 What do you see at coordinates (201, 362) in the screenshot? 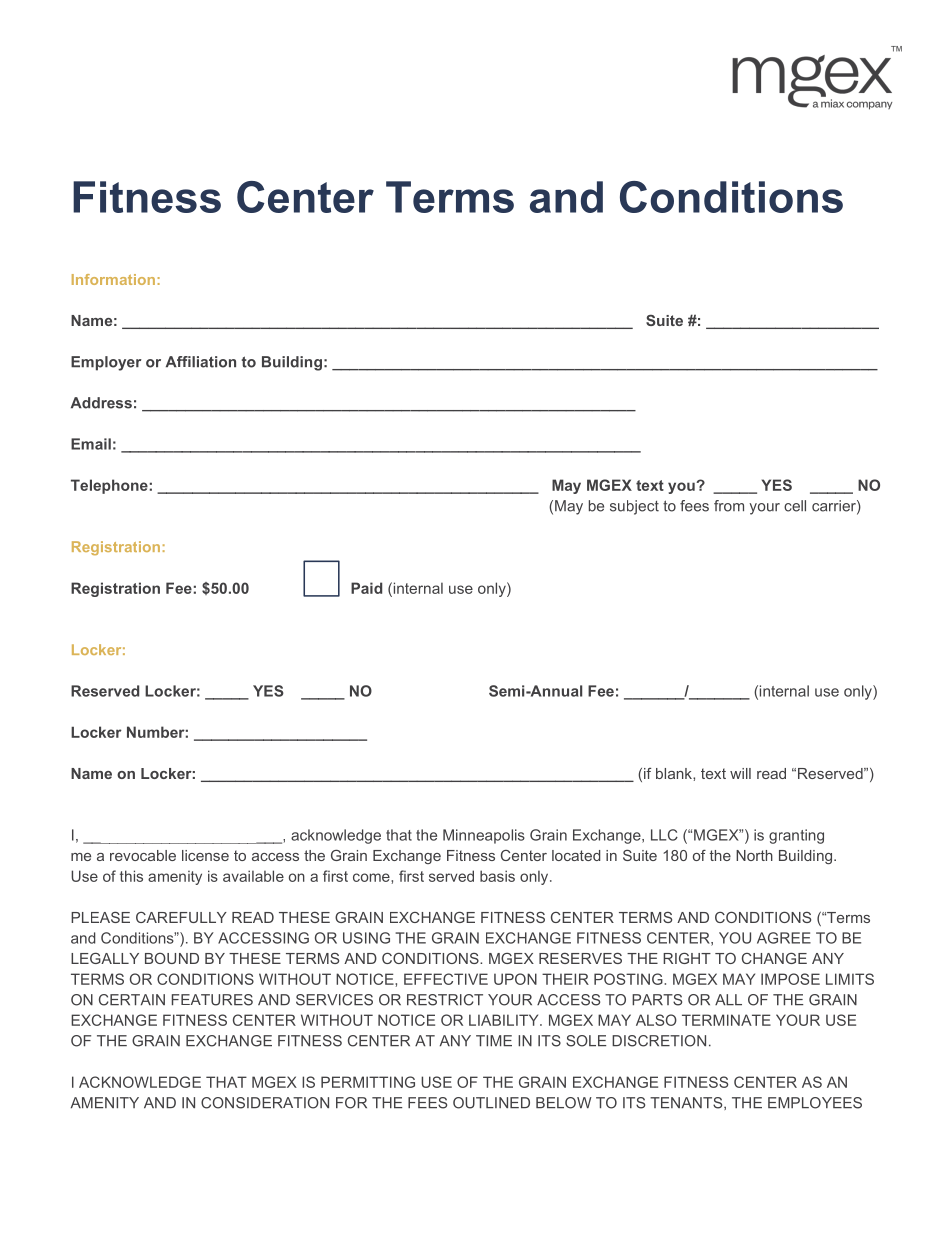
I see `Affiliation` at bounding box center [201, 362].
